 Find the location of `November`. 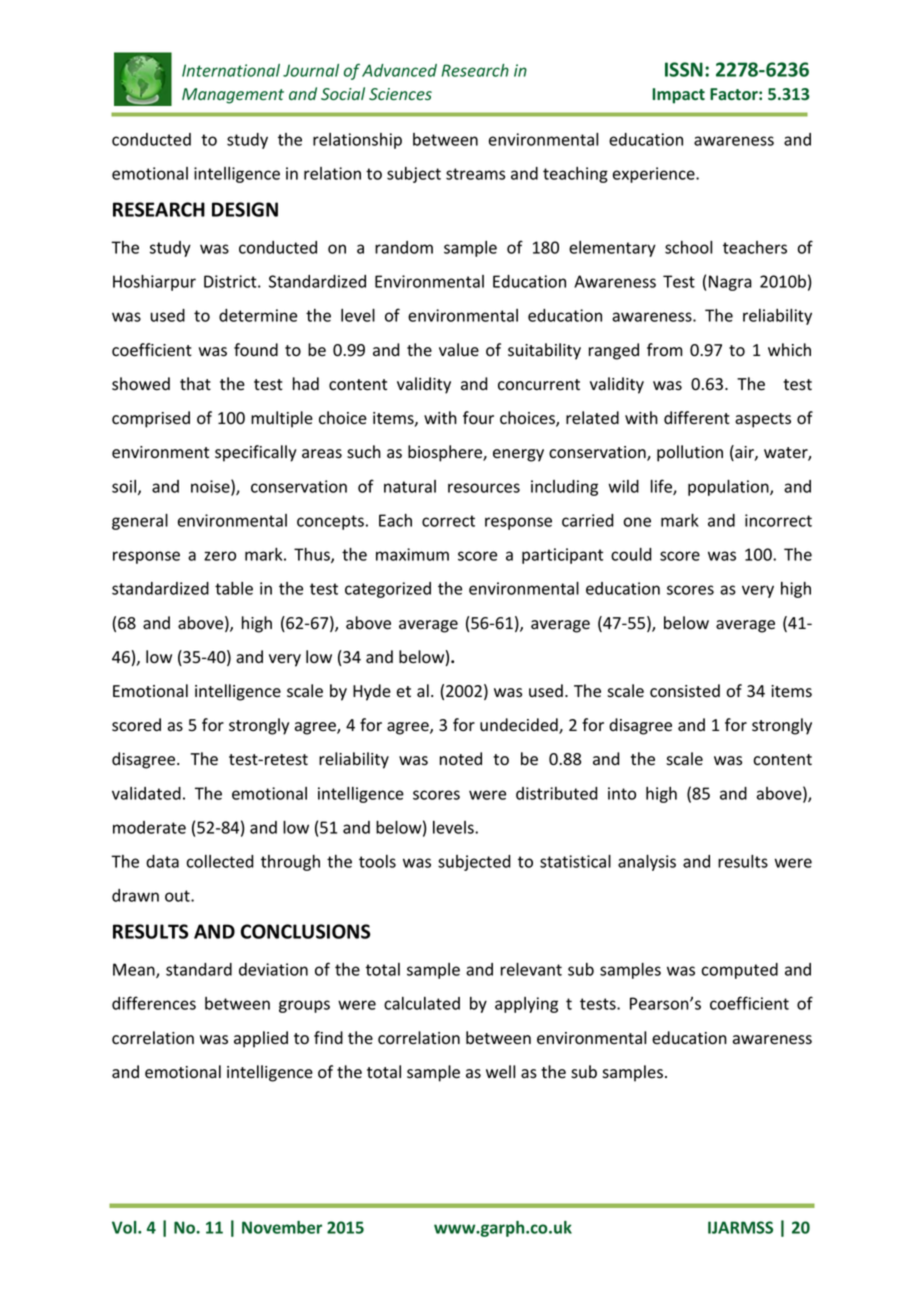

November is located at coordinates (282, 1227).
